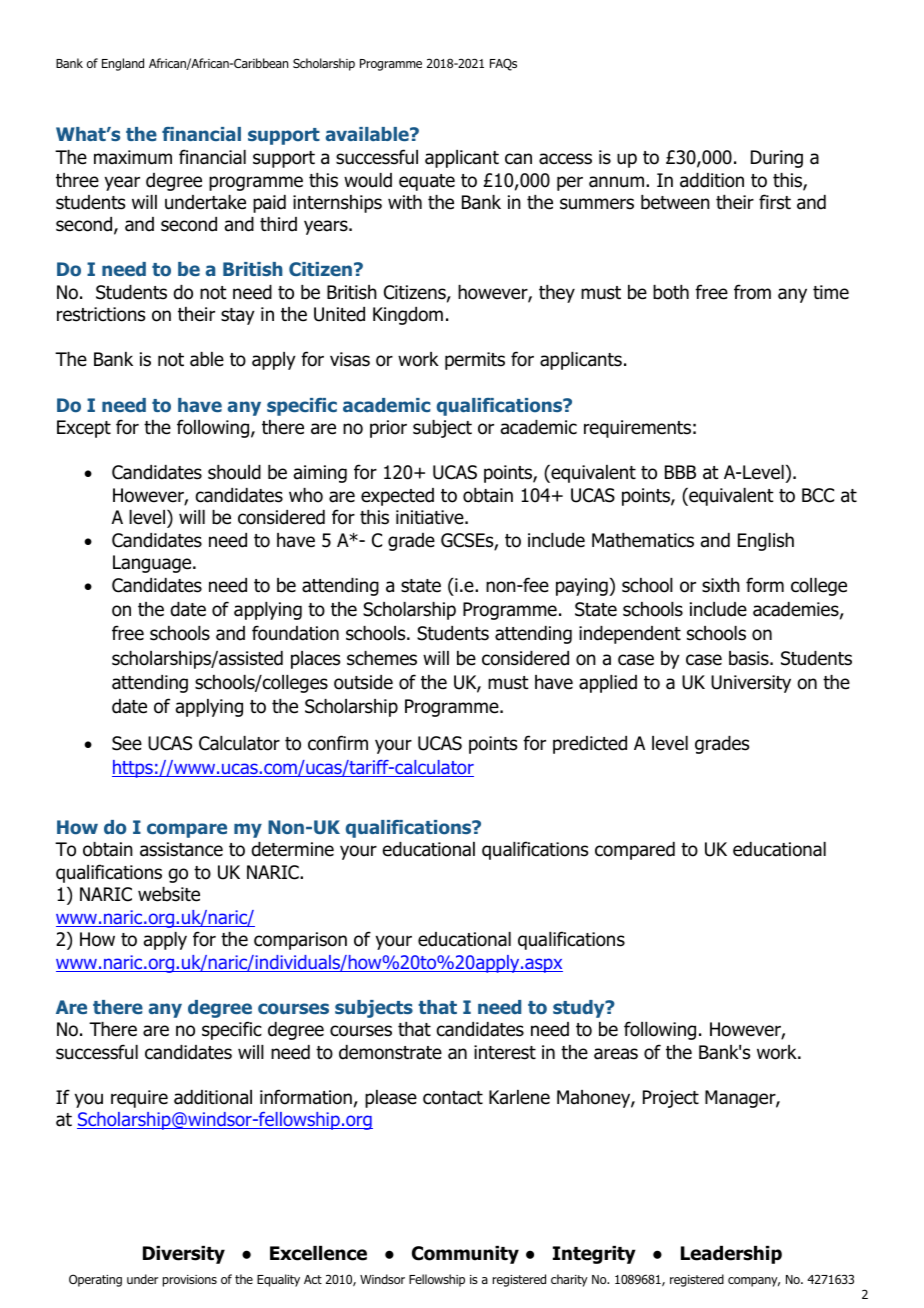  What do you see at coordinates (777, 159) in the screenshot?
I see `During` at bounding box center [777, 159].
